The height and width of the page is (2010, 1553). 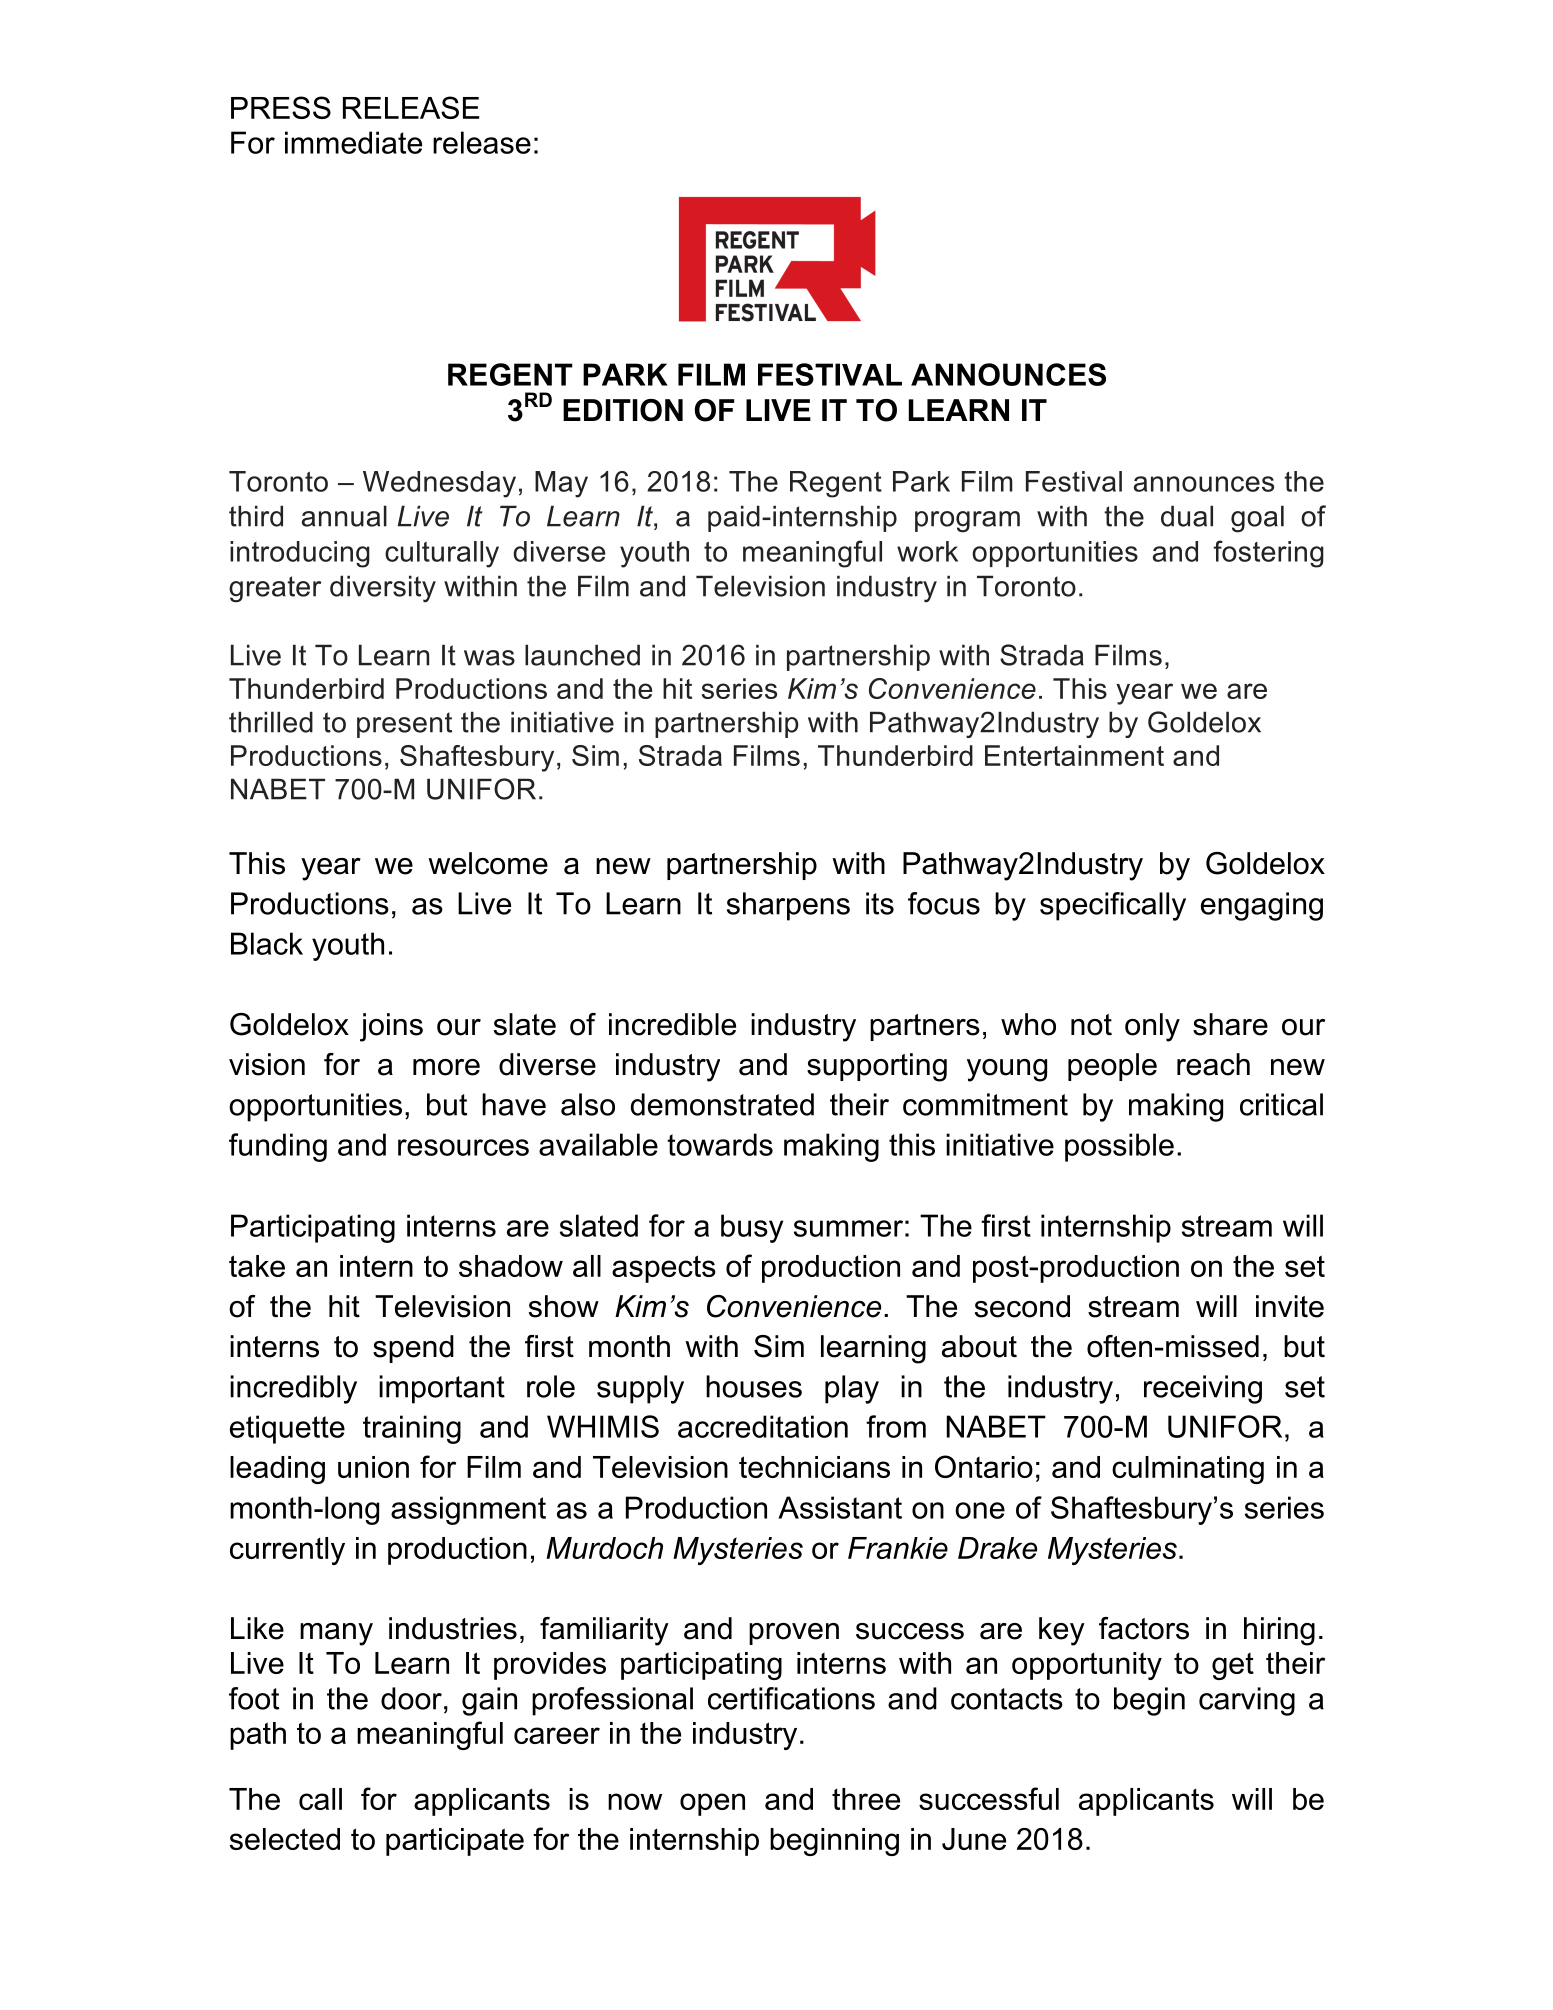 What do you see at coordinates (1152, 1027) in the page?
I see `only` at bounding box center [1152, 1027].
